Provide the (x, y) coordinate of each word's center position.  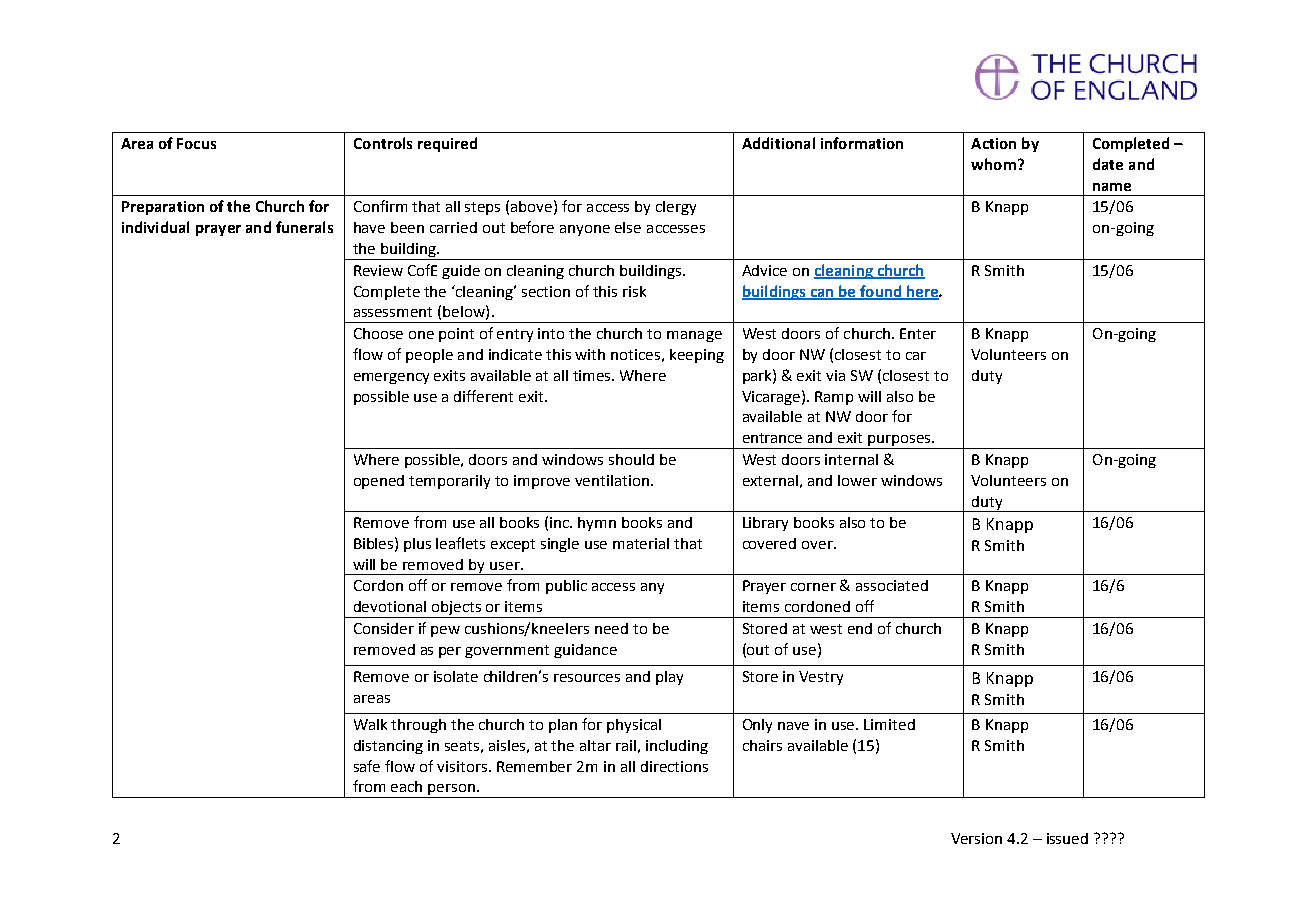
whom (993, 164)
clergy (676, 208)
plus (417, 545)
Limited (889, 724)
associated (892, 585)
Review (378, 270)
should (631, 459)
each (406, 786)
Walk (370, 724)
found (880, 292)
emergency (391, 378)
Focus (196, 143)
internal (851, 459)
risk (634, 291)
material (641, 543)
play (669, 678)
